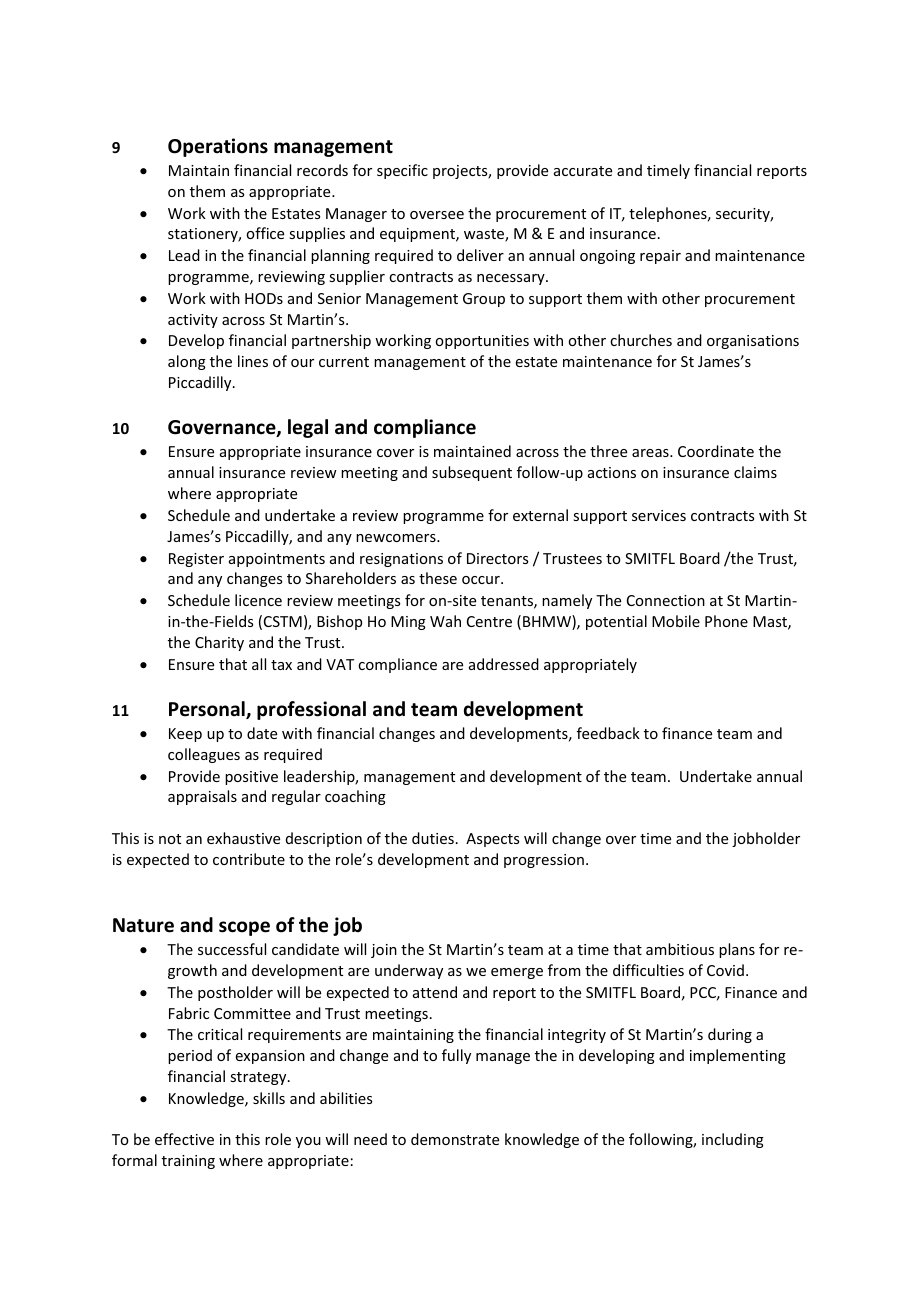  Describe the element at coordinates (445, 621) in the document. I see `Wah` at that location.
